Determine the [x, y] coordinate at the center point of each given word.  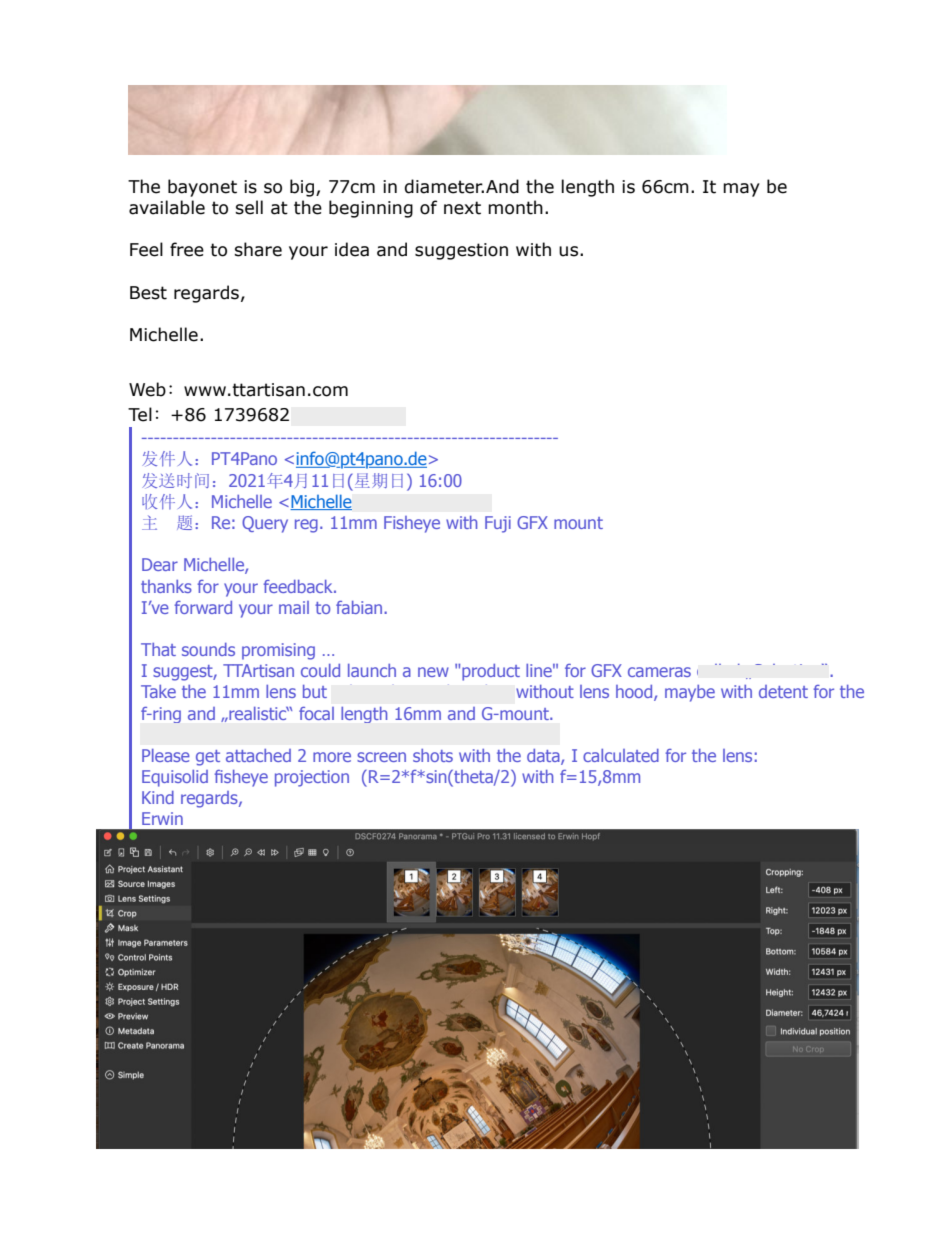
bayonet [202, 188]
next [462, 208]
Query [265, 524]
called [718, 669]
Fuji [498, 524]
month [515, 207]
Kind [158, 797]
